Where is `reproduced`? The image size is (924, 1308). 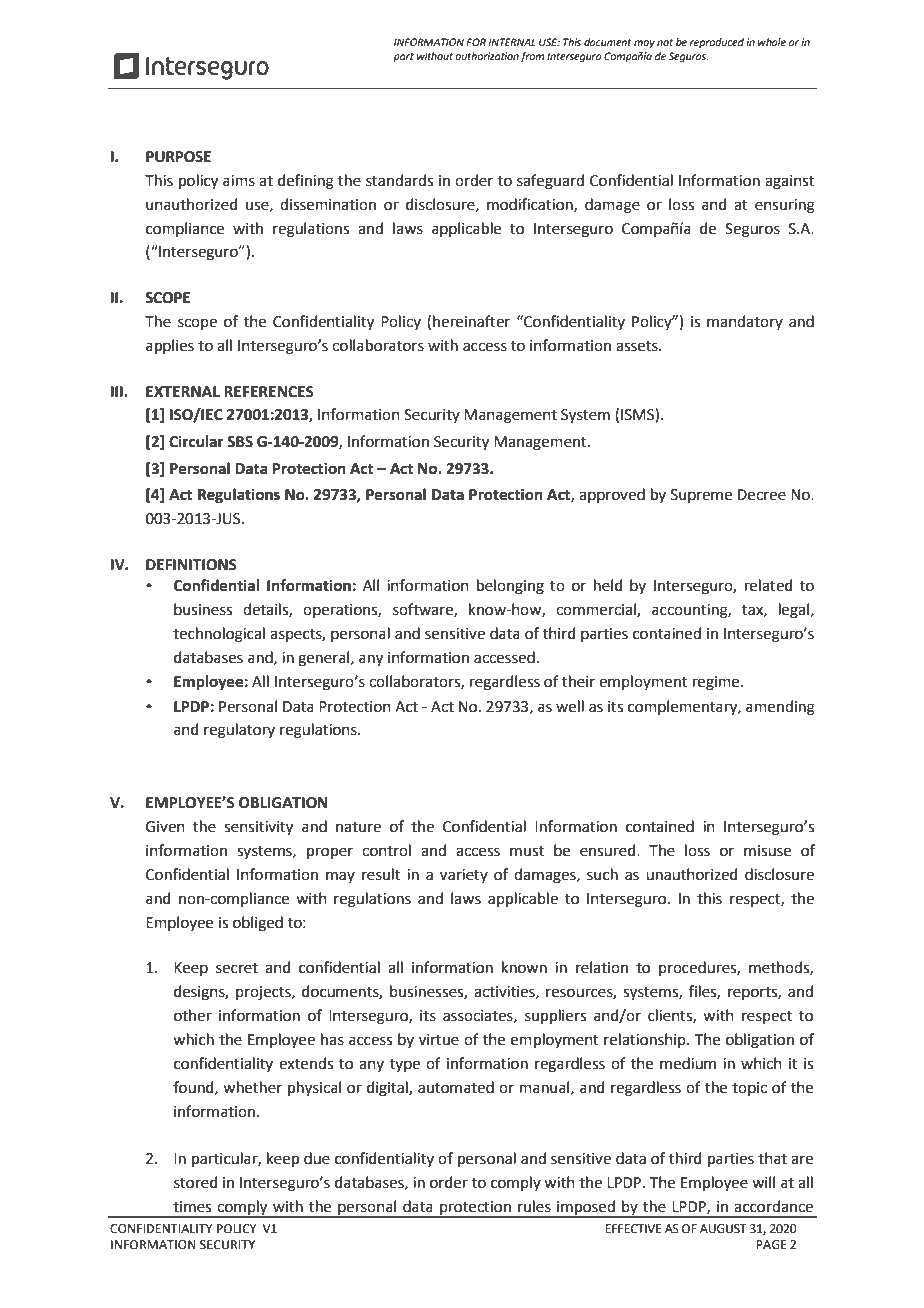 reproduced is located at coordinates (717, 43).
